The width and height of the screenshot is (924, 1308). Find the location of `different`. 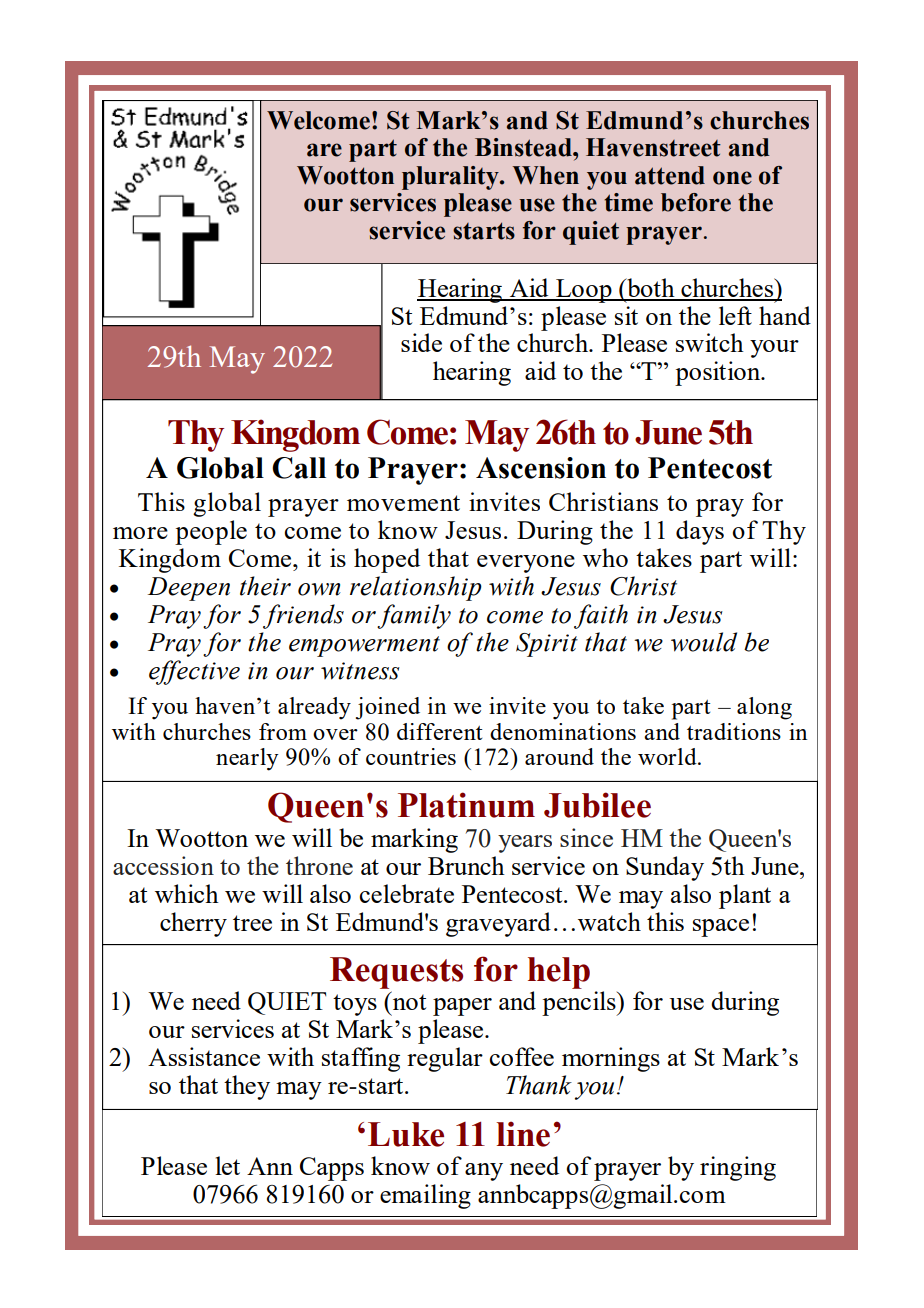

different is located at coordinates (439, 731).
